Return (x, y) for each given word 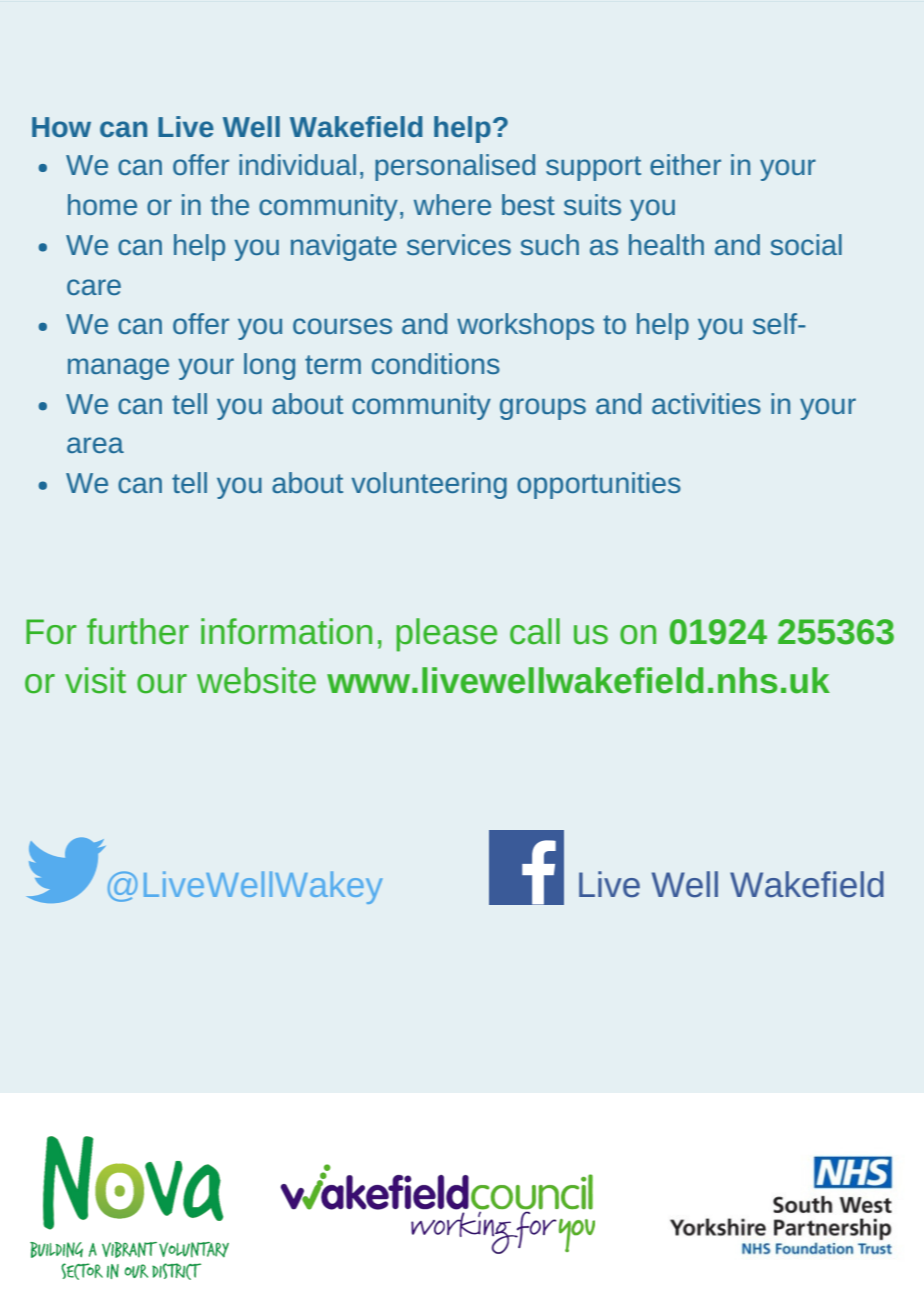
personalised (455, 167)
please (446, 635)
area (95, 445)
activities (706, 403)
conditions (436, 363)
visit (95, 680)
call (535, 631)
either (685, 164)
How (61, 127)
